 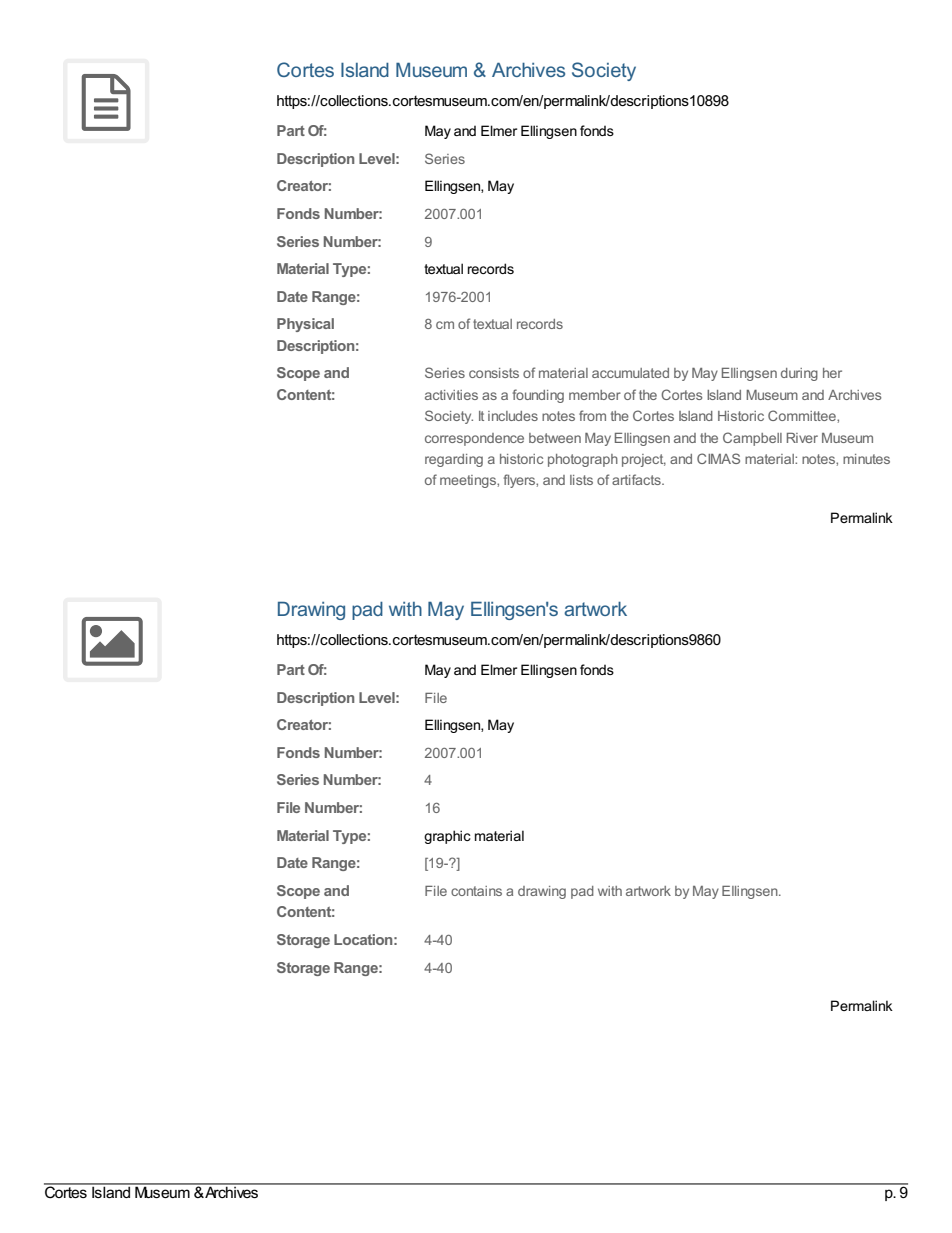 I want to click on graphic, so click(x=447, y=837).
